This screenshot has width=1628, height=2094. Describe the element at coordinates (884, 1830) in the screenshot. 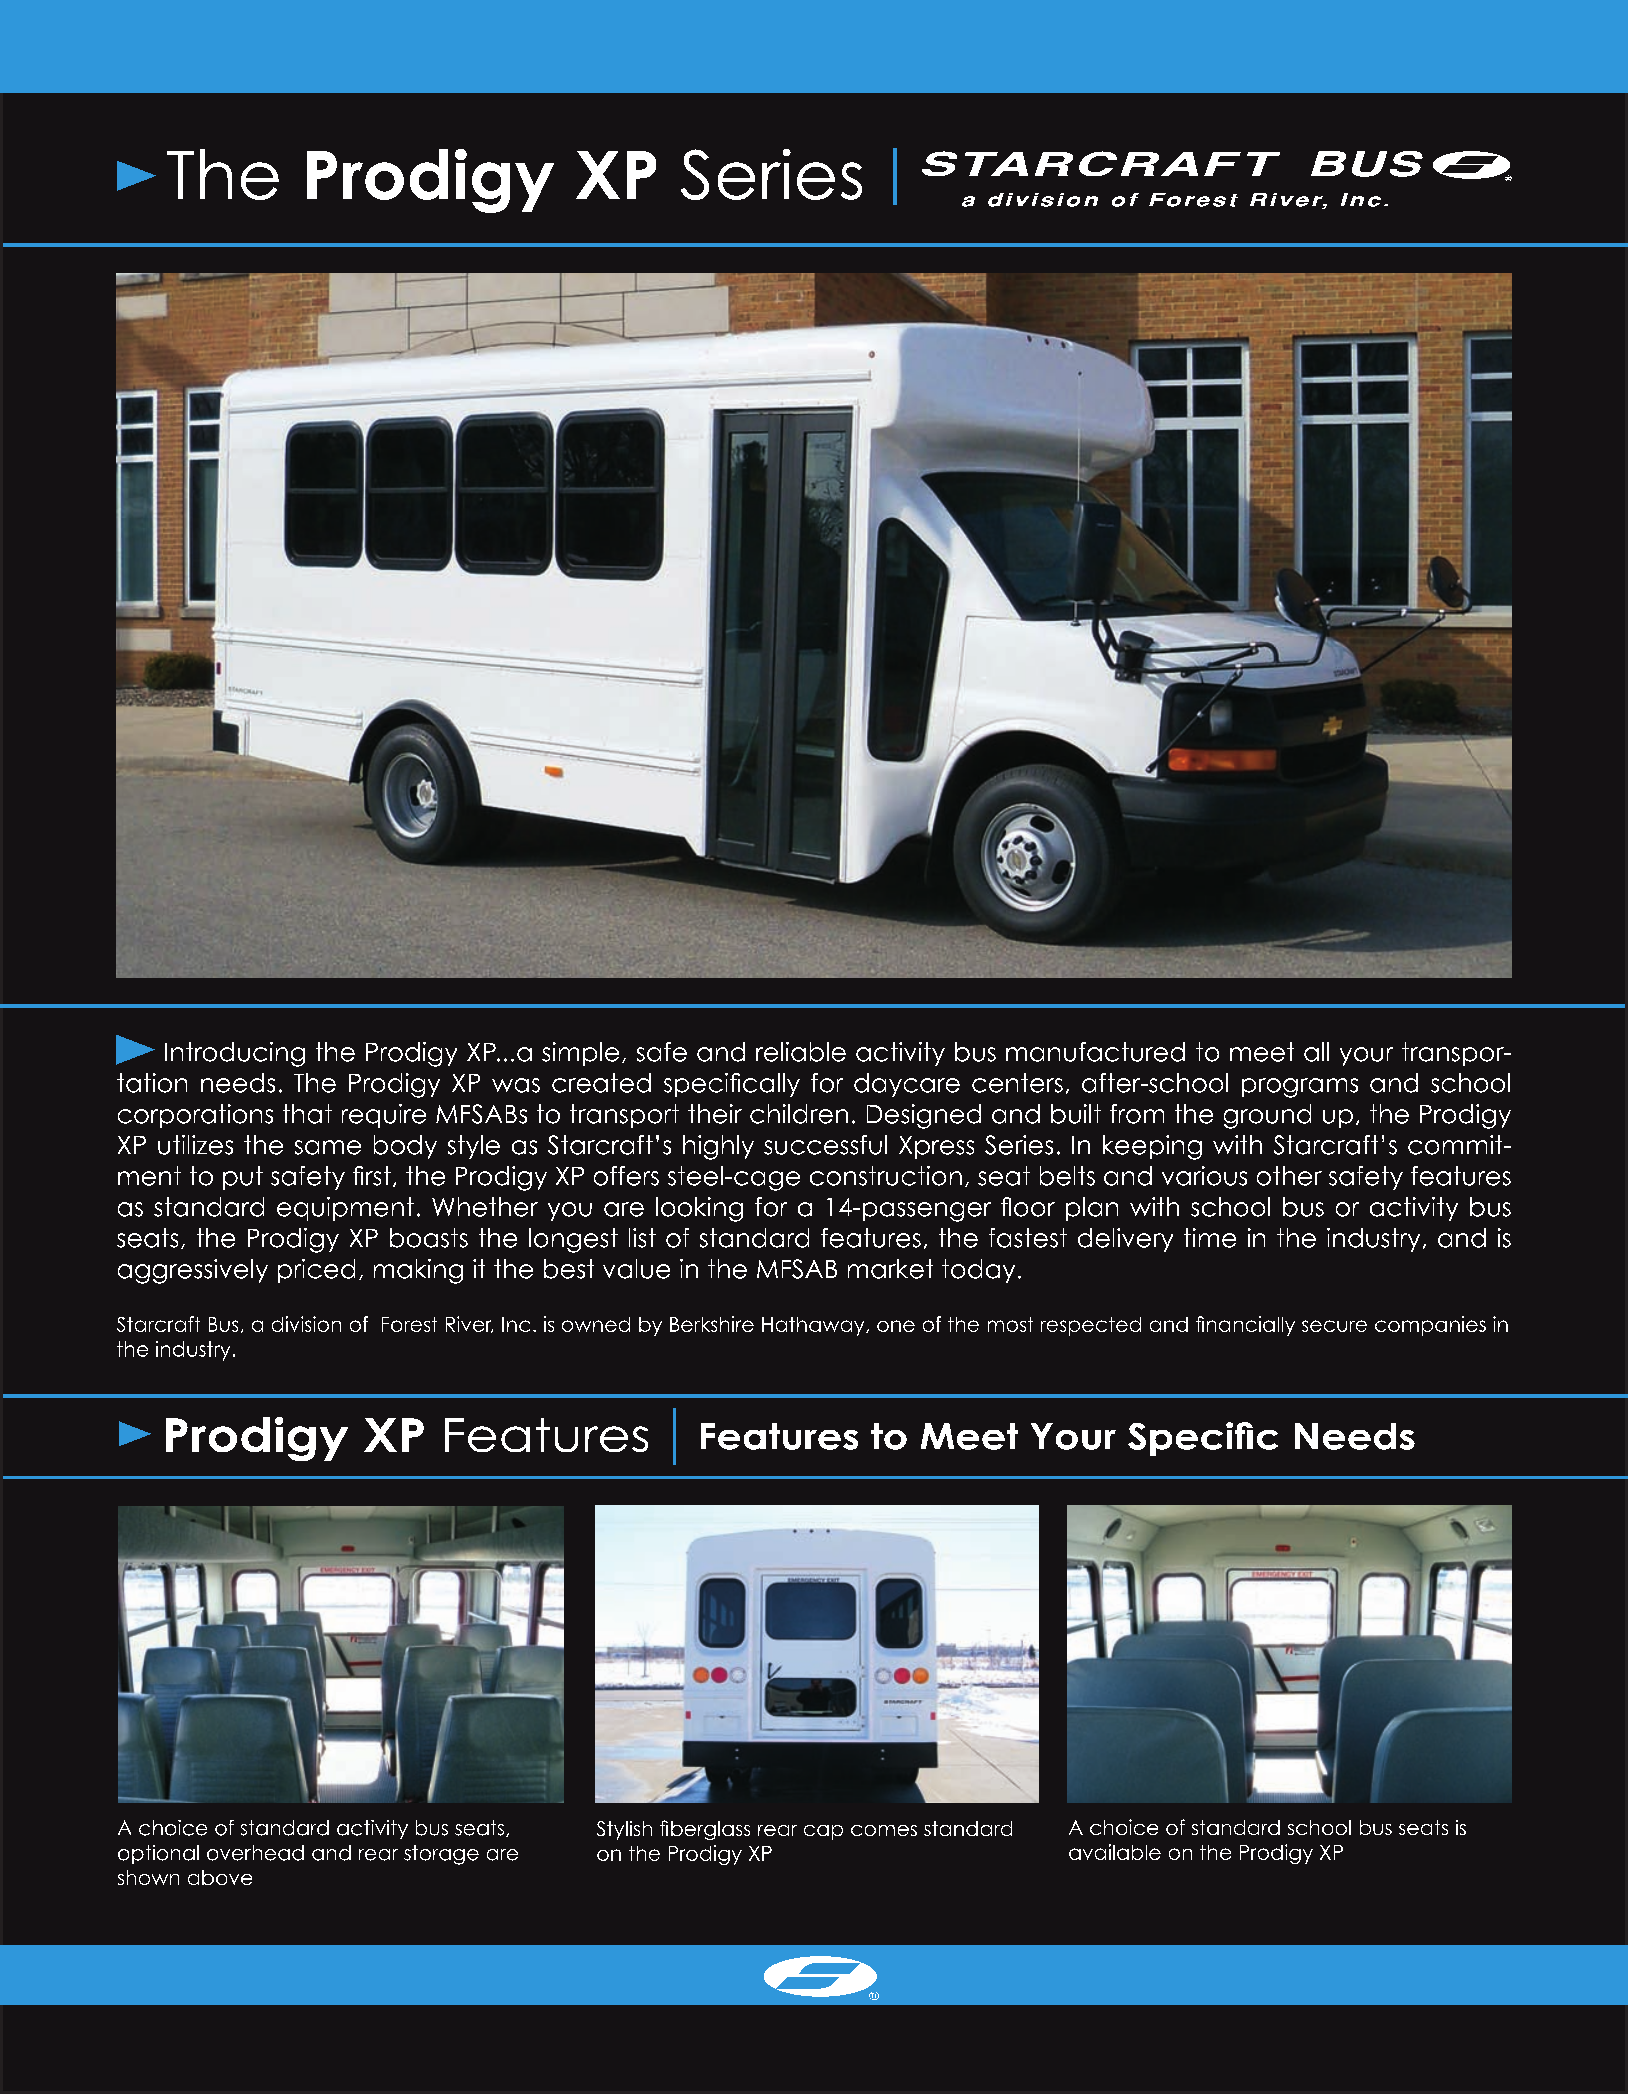

I see `comes` at that location.
